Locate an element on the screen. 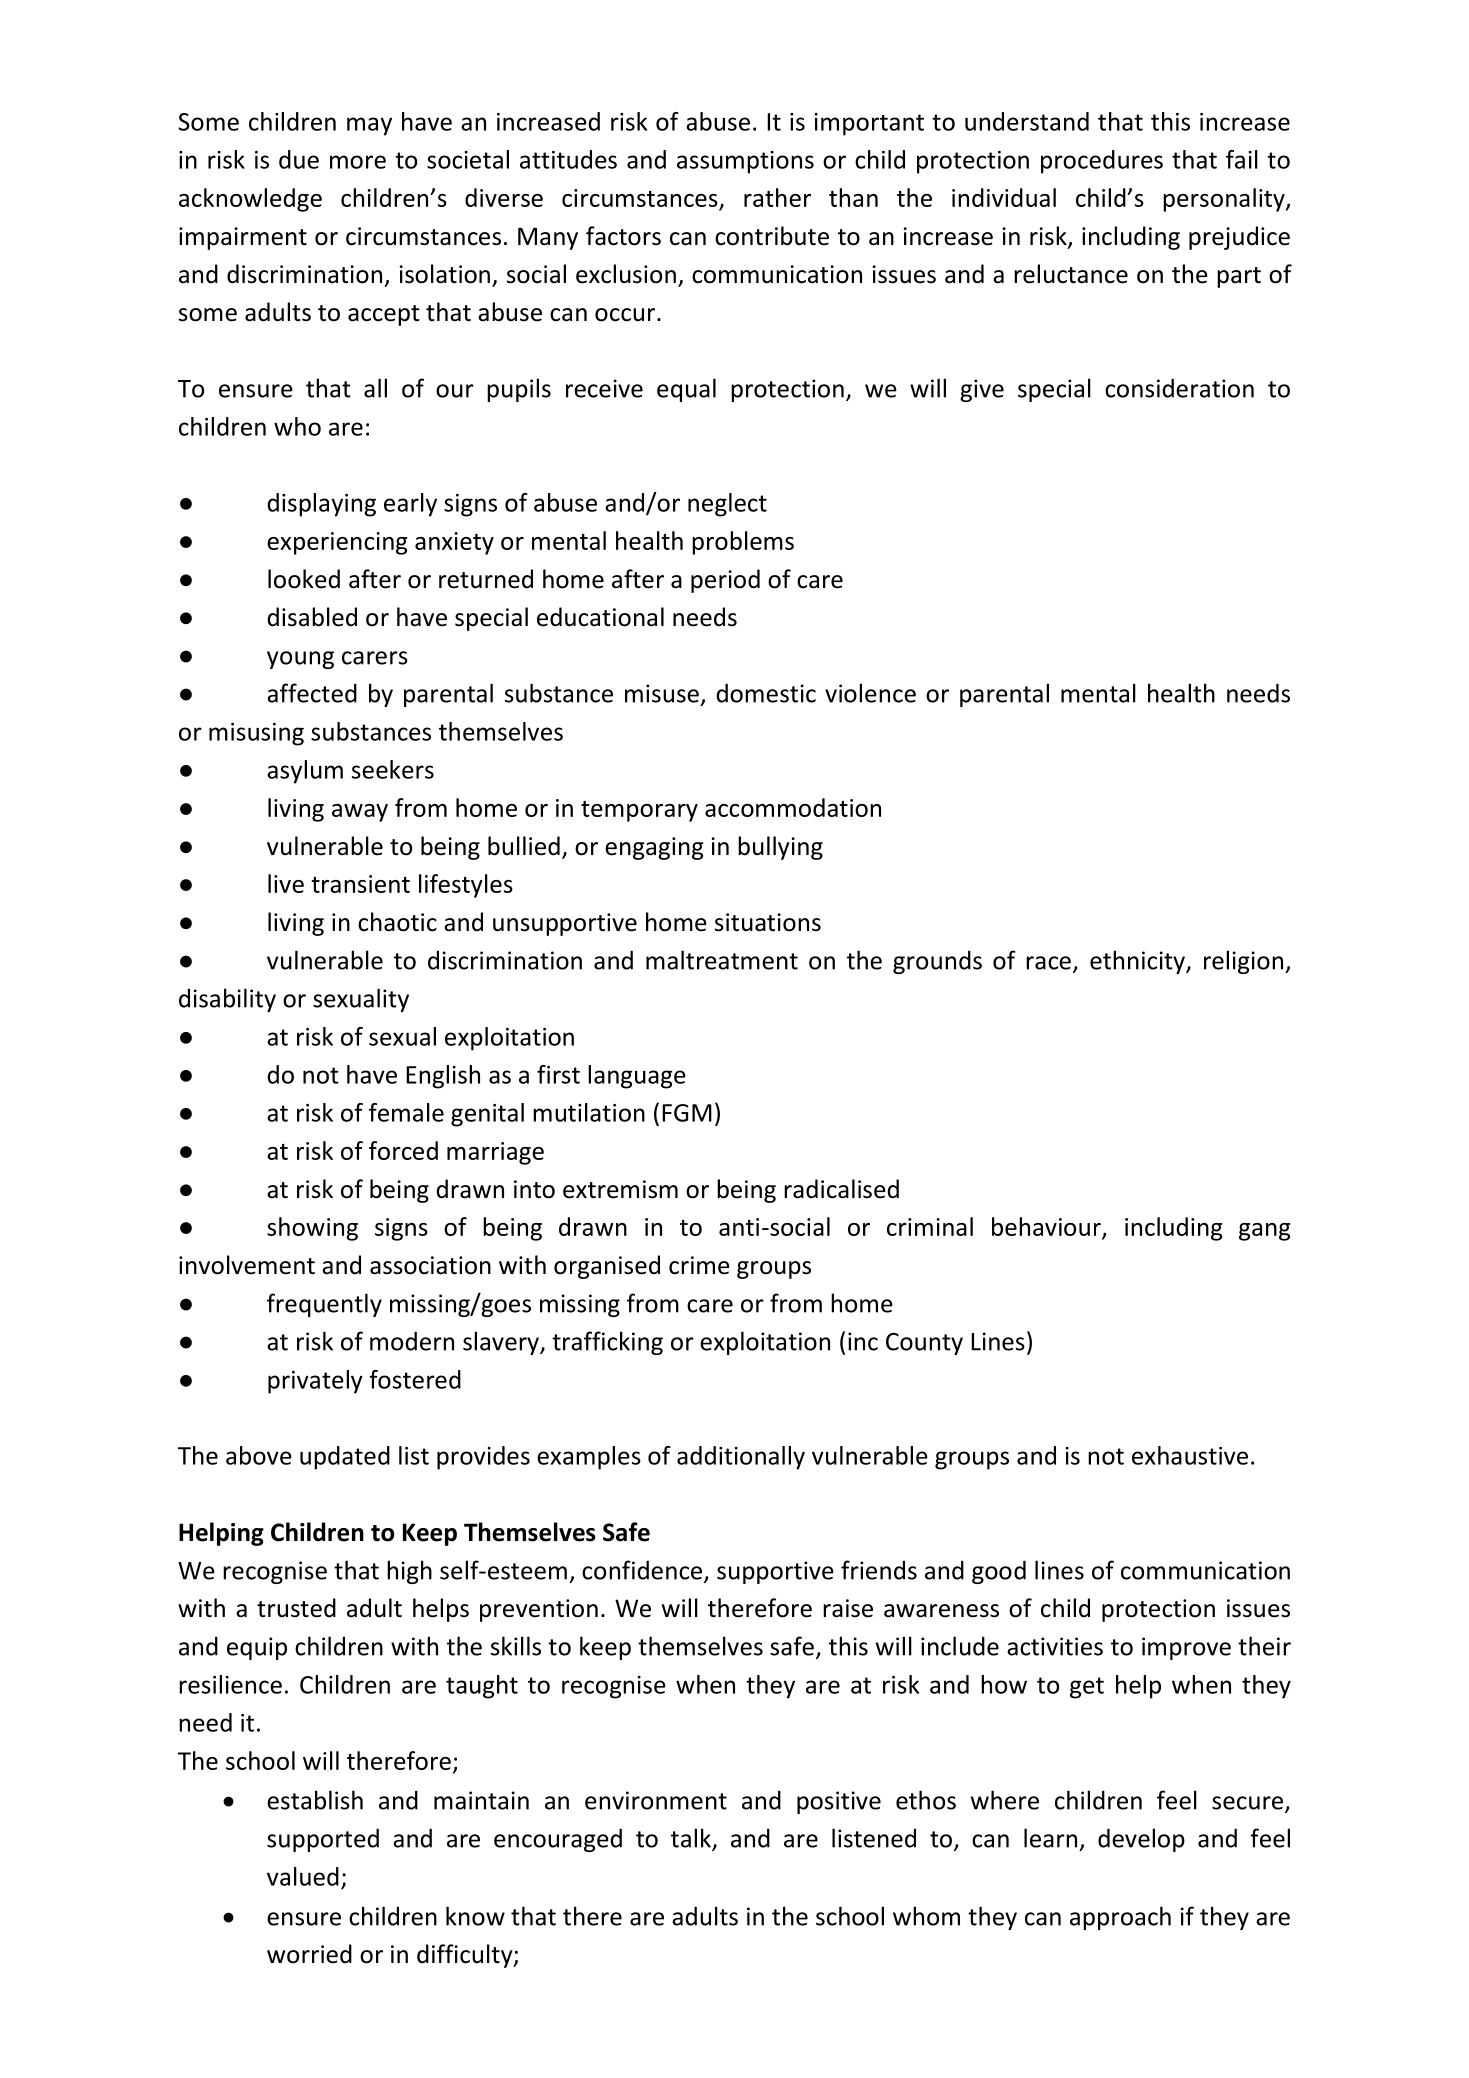 The width and height of the screenshot is (1469, 2078). more is located at coordinates (358, 162).
